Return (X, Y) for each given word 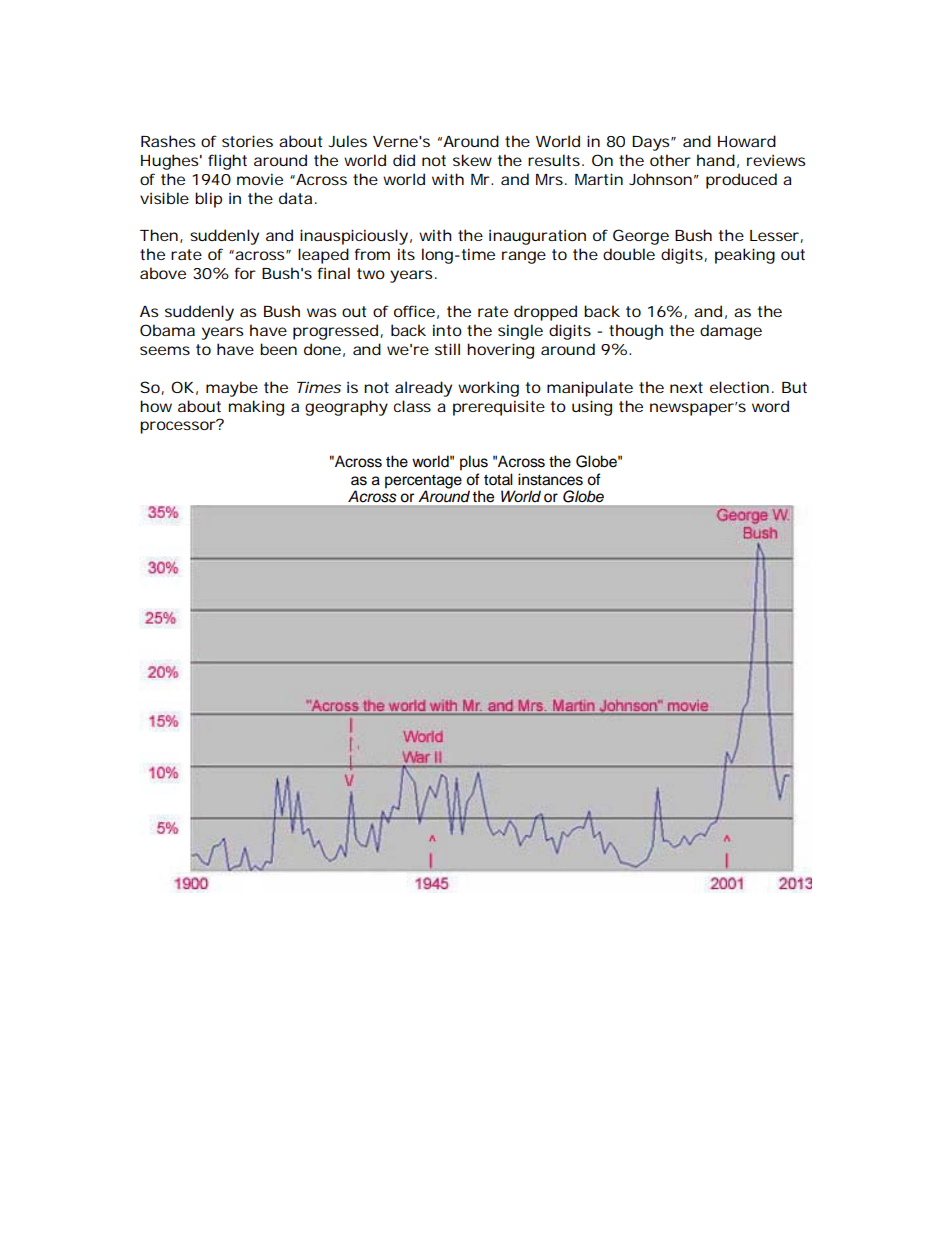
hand (716, 160)
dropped (545, 313)
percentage (423, 482)
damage (731, 332)
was (321, 312)
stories (247, 141)
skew (472, 160)
